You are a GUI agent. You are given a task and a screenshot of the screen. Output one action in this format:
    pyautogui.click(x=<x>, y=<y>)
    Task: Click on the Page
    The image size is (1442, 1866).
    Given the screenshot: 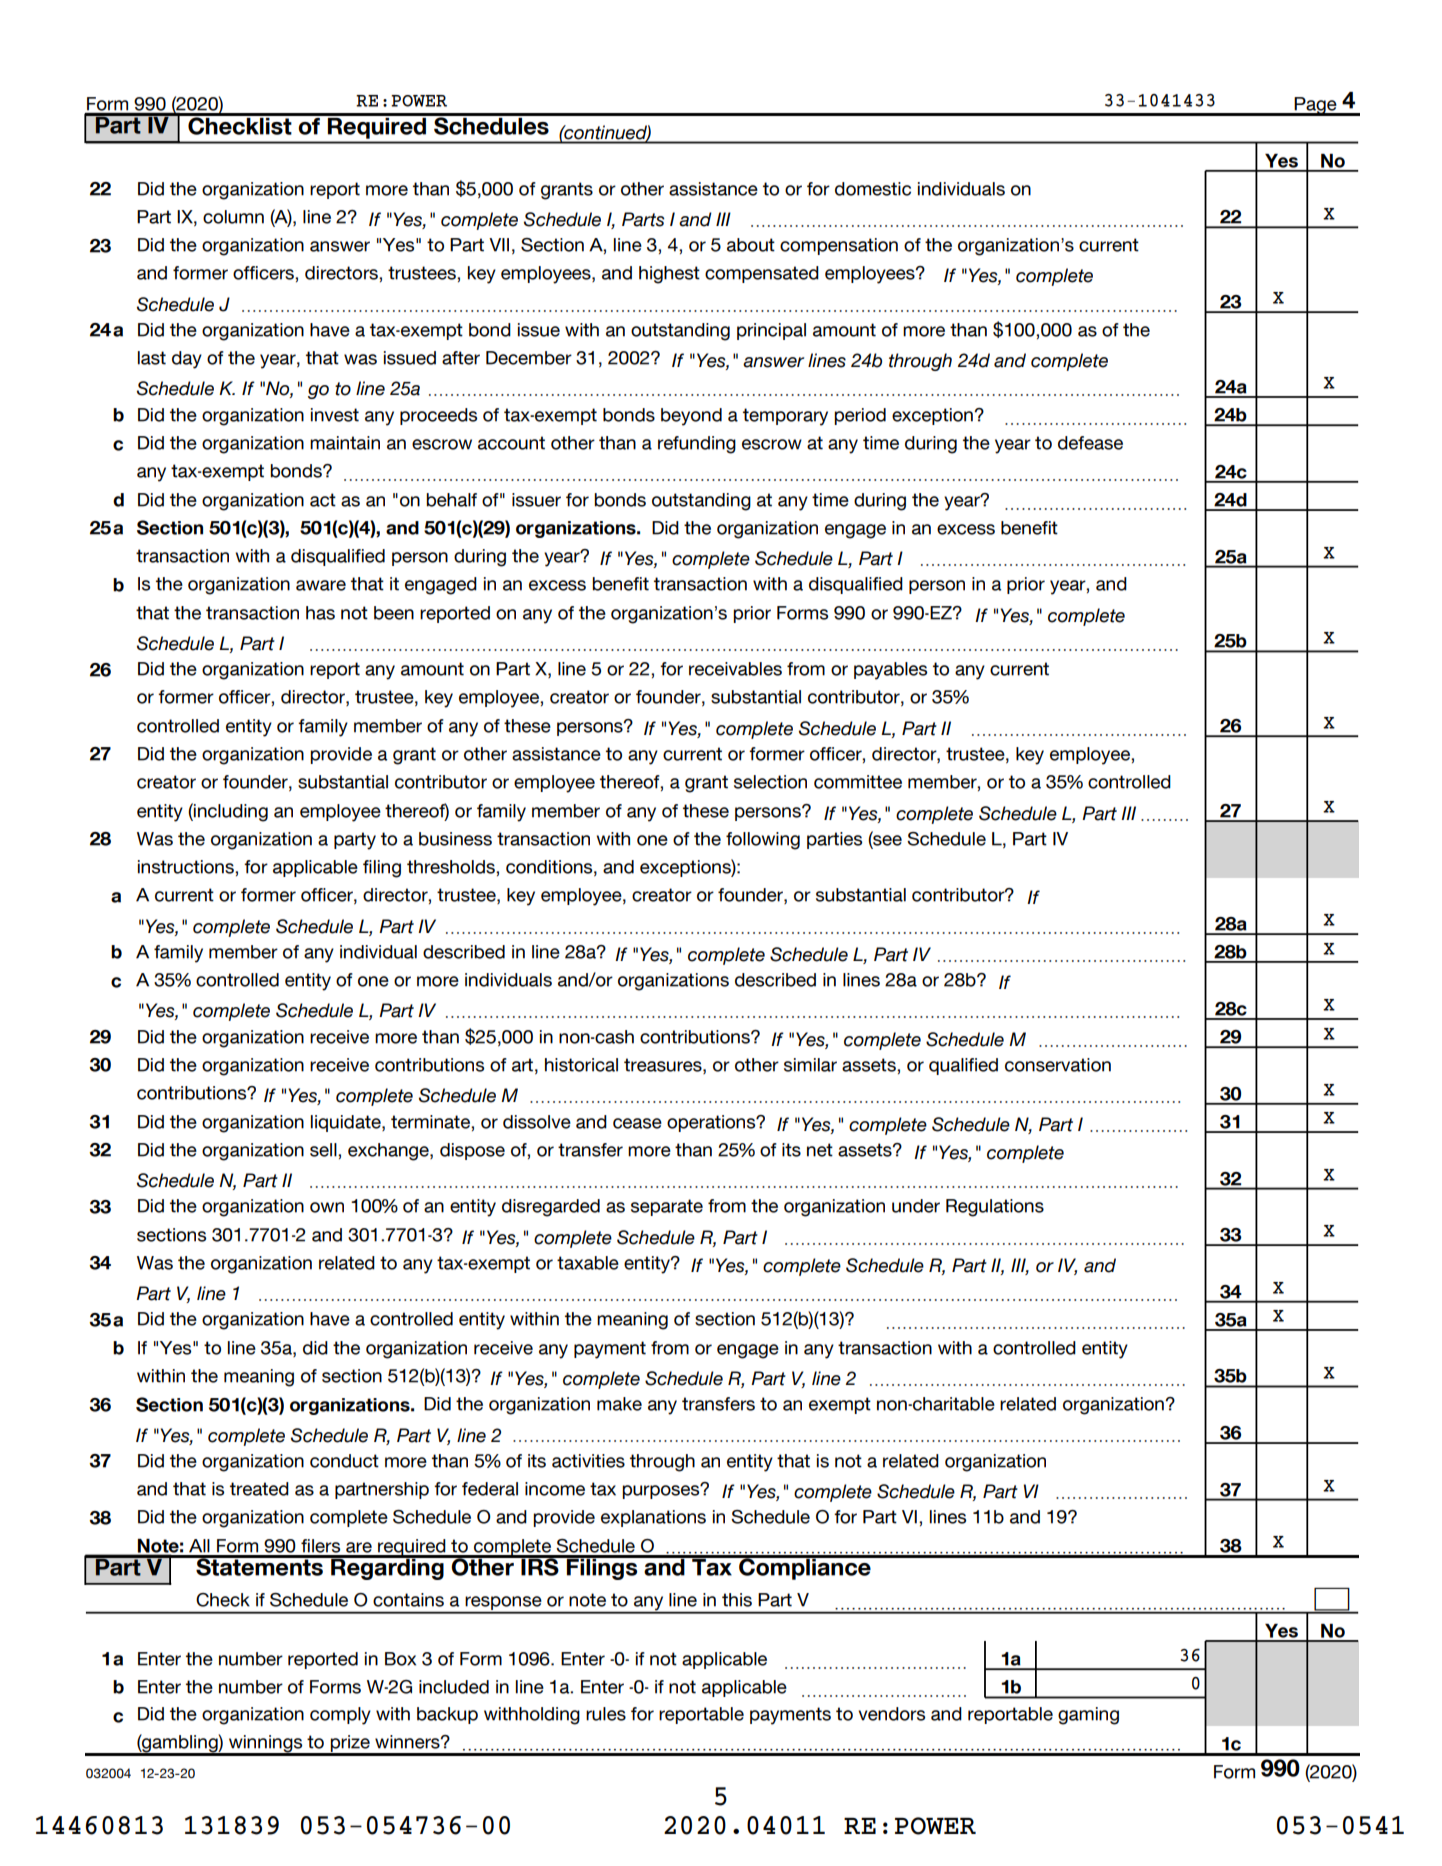 What is the action you would take?
    pyautogui.click(x=1315, y=106)
